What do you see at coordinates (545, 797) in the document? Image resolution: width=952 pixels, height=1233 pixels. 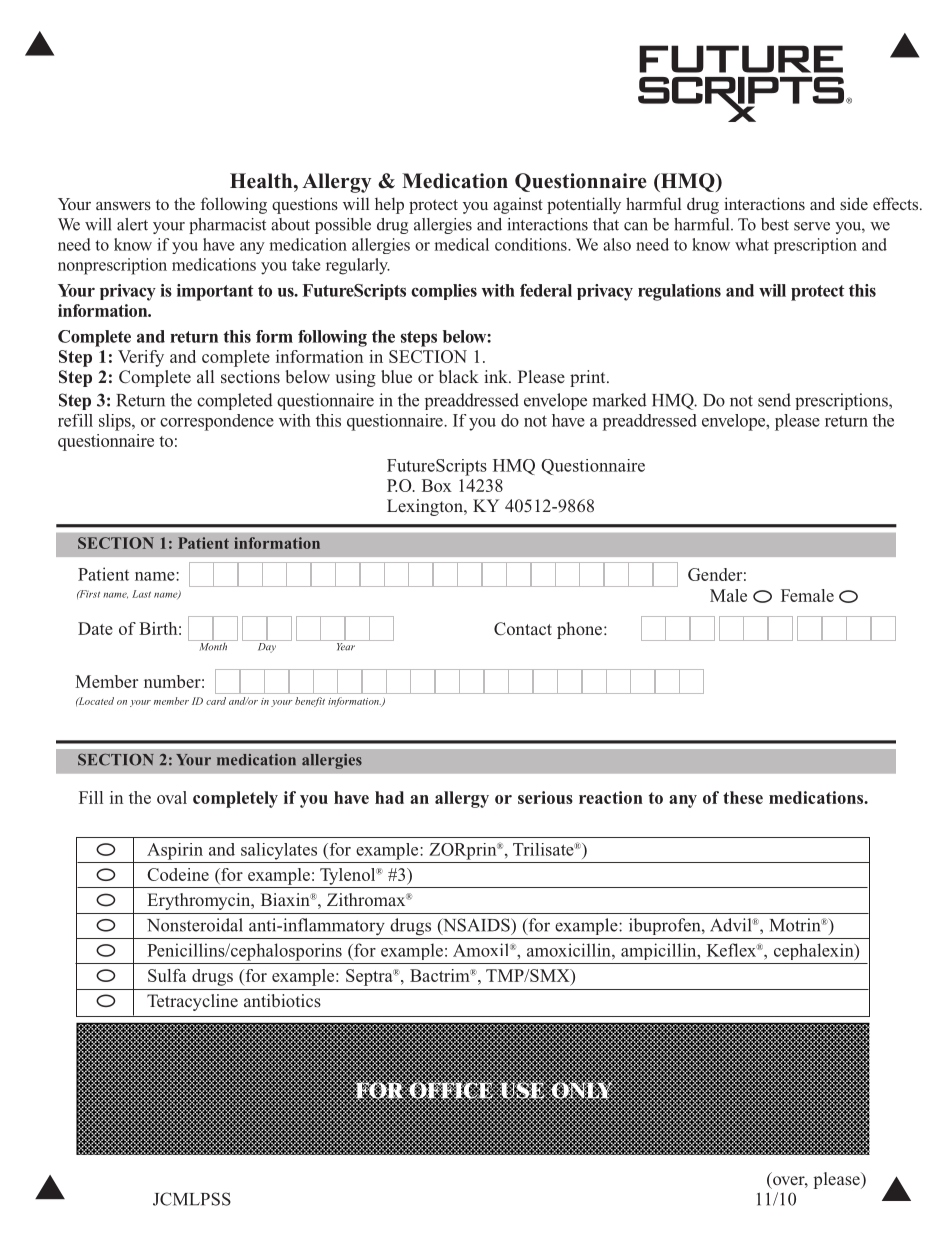 I see `serious` at bounding box center [545, 797].
